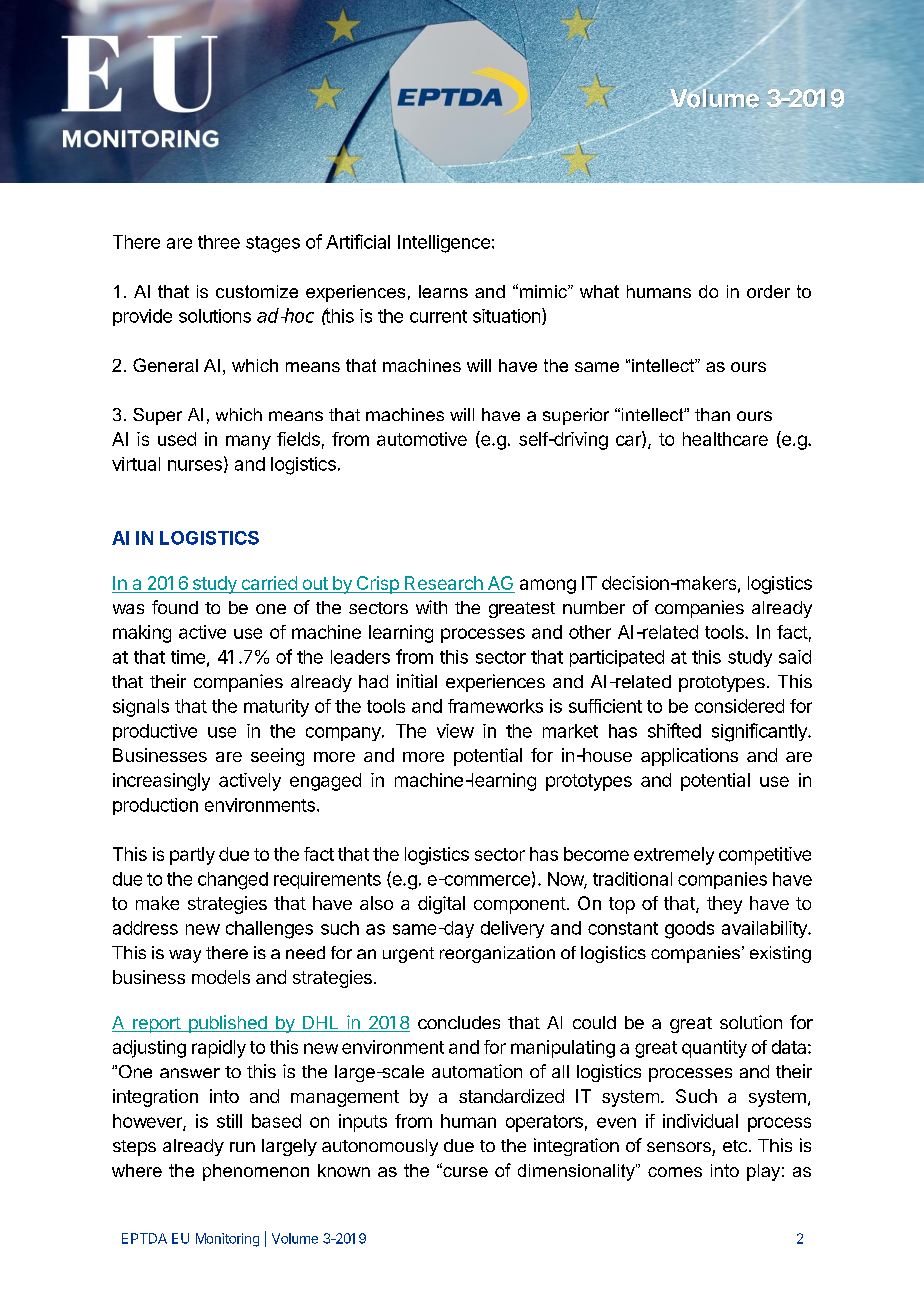  What do you see at coordinates (219, 242) in the page?
I see `three` at bounding box center [219, 242].
